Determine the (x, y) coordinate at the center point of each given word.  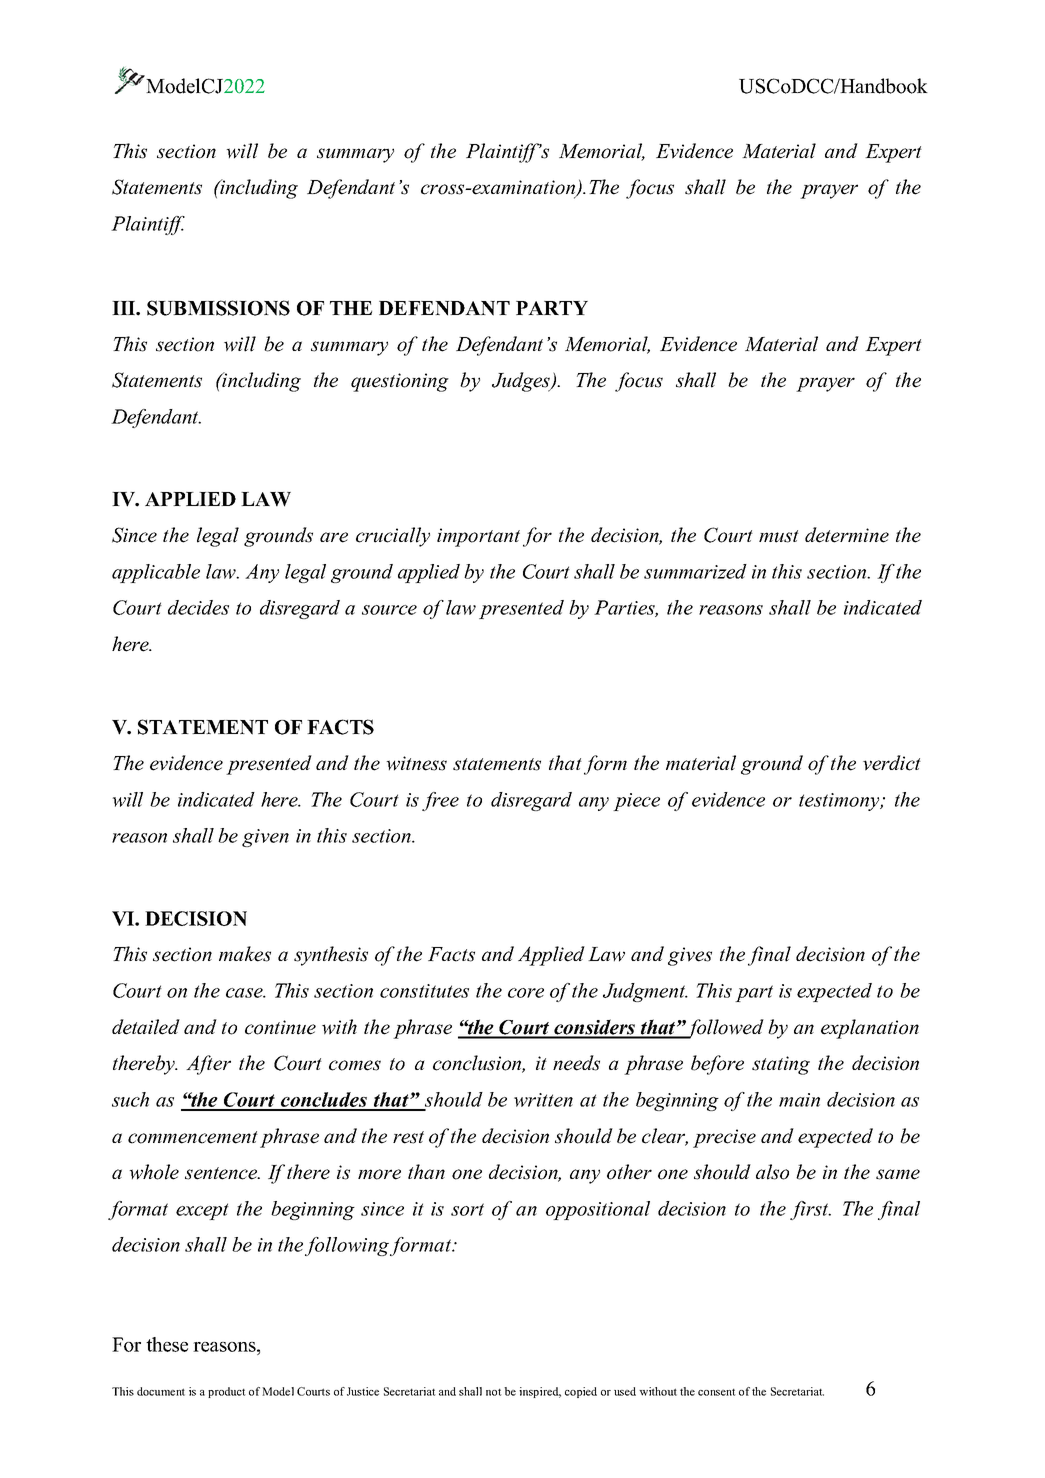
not (494, 1392)
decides (198, 607)
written (543, 1100)
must (779, 536)
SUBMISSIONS (218, 308)
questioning (400, 382)
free (440, 801)
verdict (892, 763)
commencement (193, 1137)
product (227, 1392)
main (799, 1100)
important (478, 537)
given (265, 838)
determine (847, 535)
